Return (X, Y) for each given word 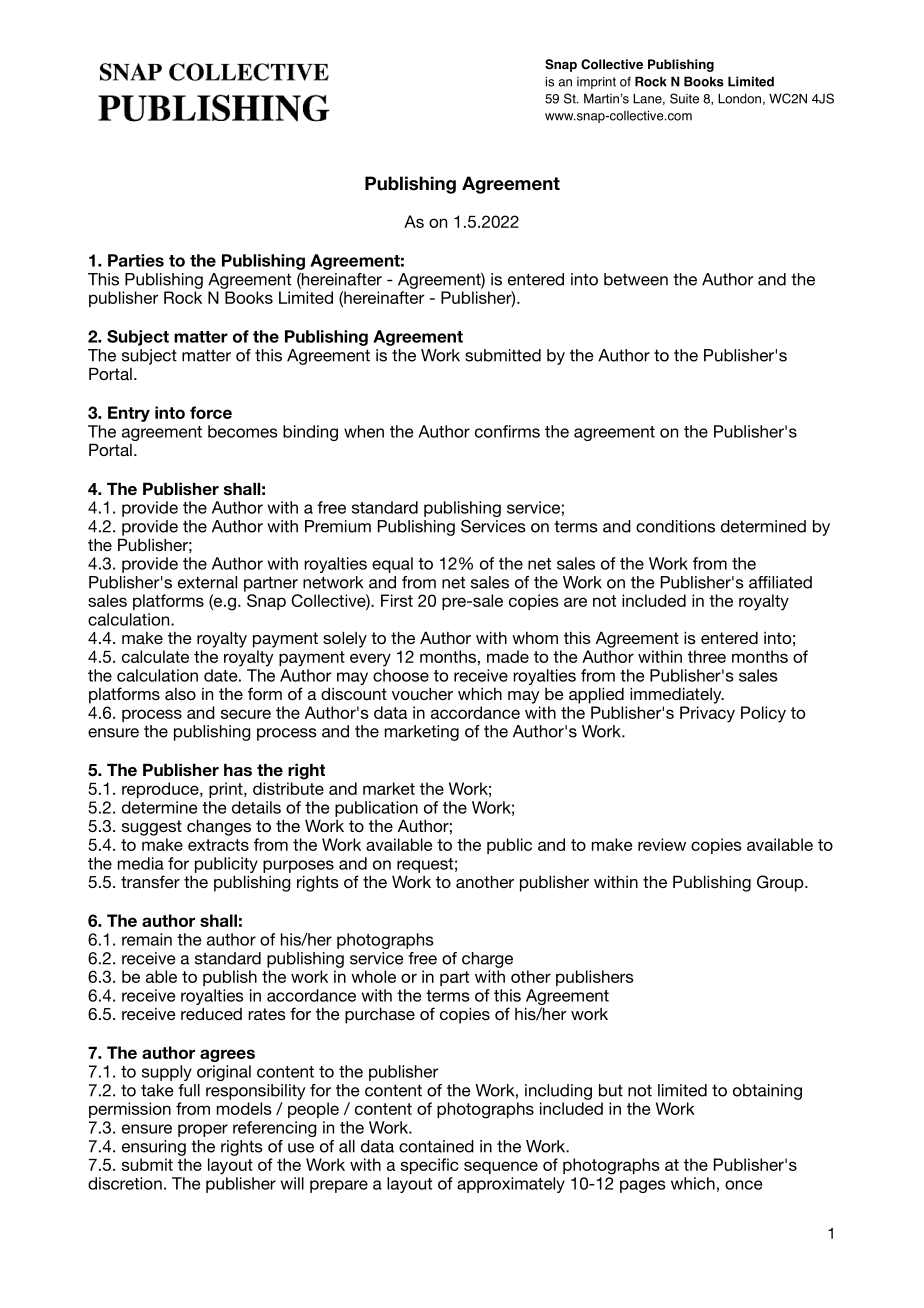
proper (203, 1130)
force (211, 412)
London (739, 98)
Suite (684, 98)
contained (436, 1146)
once (743, 1185)
